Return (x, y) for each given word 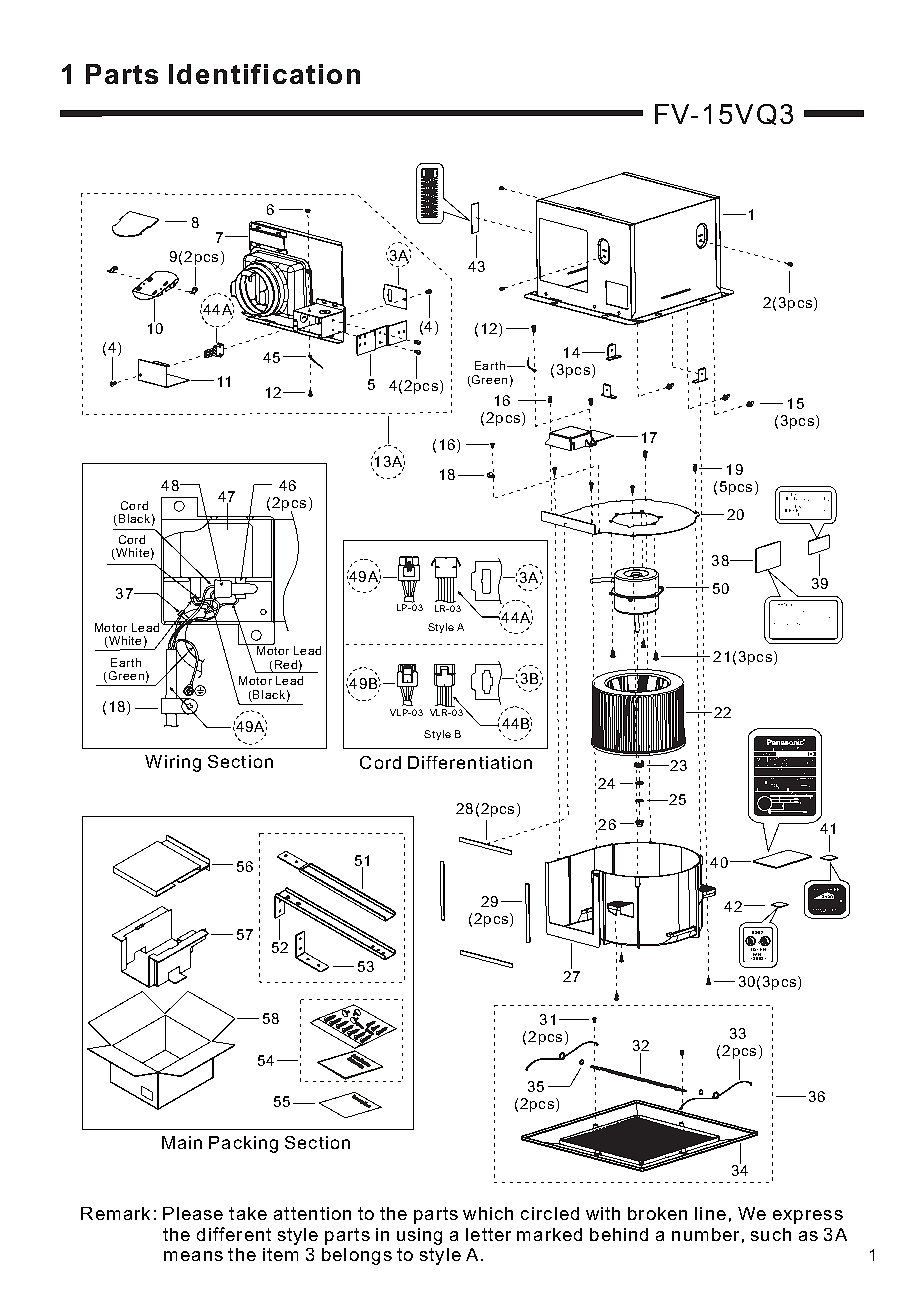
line (710, 1213)
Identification (264, 74)
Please (193, 1213)
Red (286, 664)
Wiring (173, 763)
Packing (243, 1144)
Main (182, 1142)
